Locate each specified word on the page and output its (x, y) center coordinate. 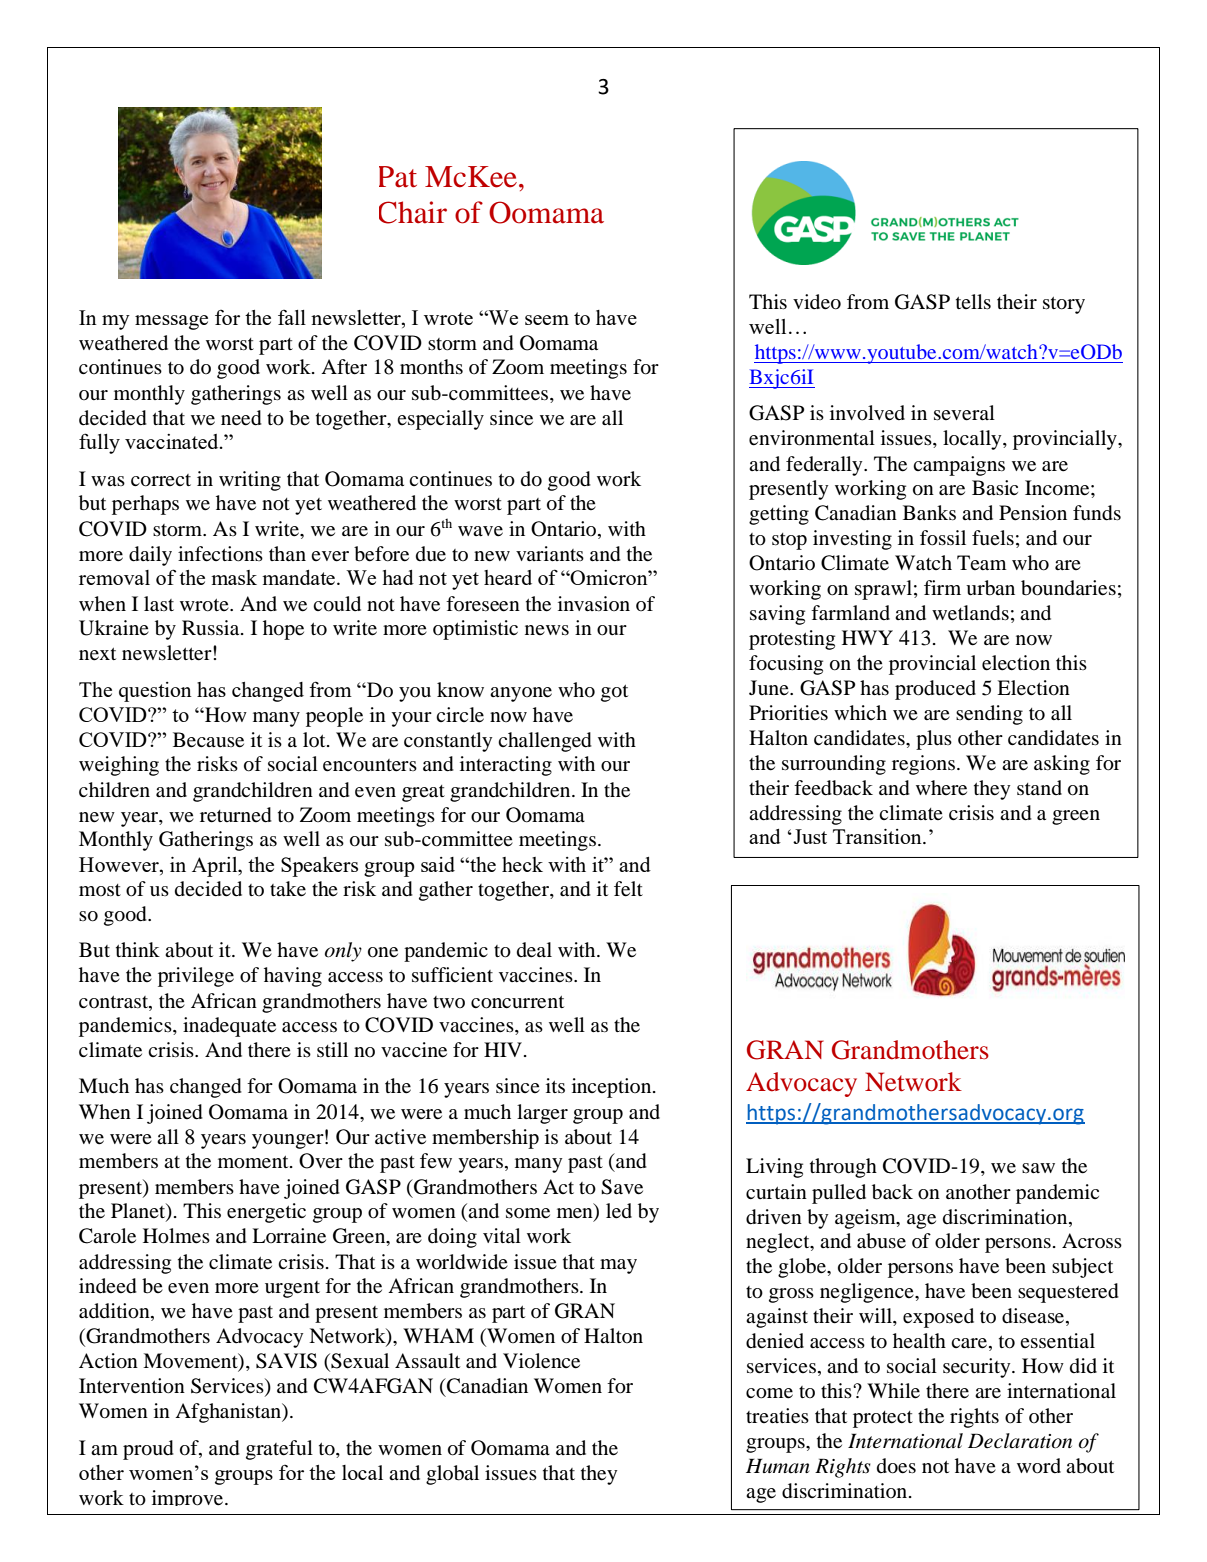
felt (628, 889)
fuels (993, 538)
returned (236, 815)
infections (220, 554)
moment (254, 1162)
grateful (279, 1450)
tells (973, 301)
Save (622, 1187)
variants (550, 553)
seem (547, 320)
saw (1038, 1168)
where (941, 788)
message (171, 322)
